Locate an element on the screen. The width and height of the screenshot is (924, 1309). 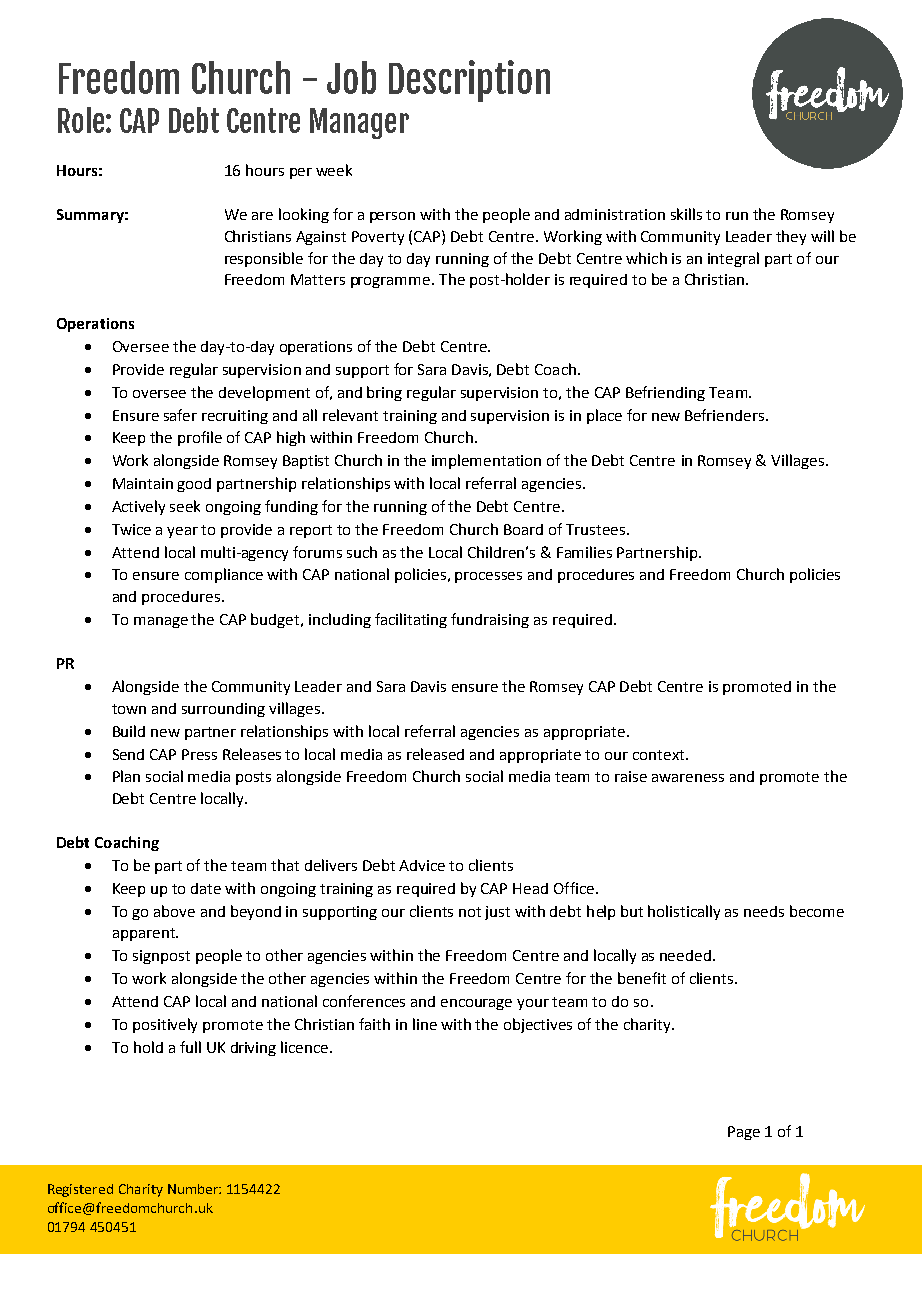
compliance is located at coordinates (224, 575).
